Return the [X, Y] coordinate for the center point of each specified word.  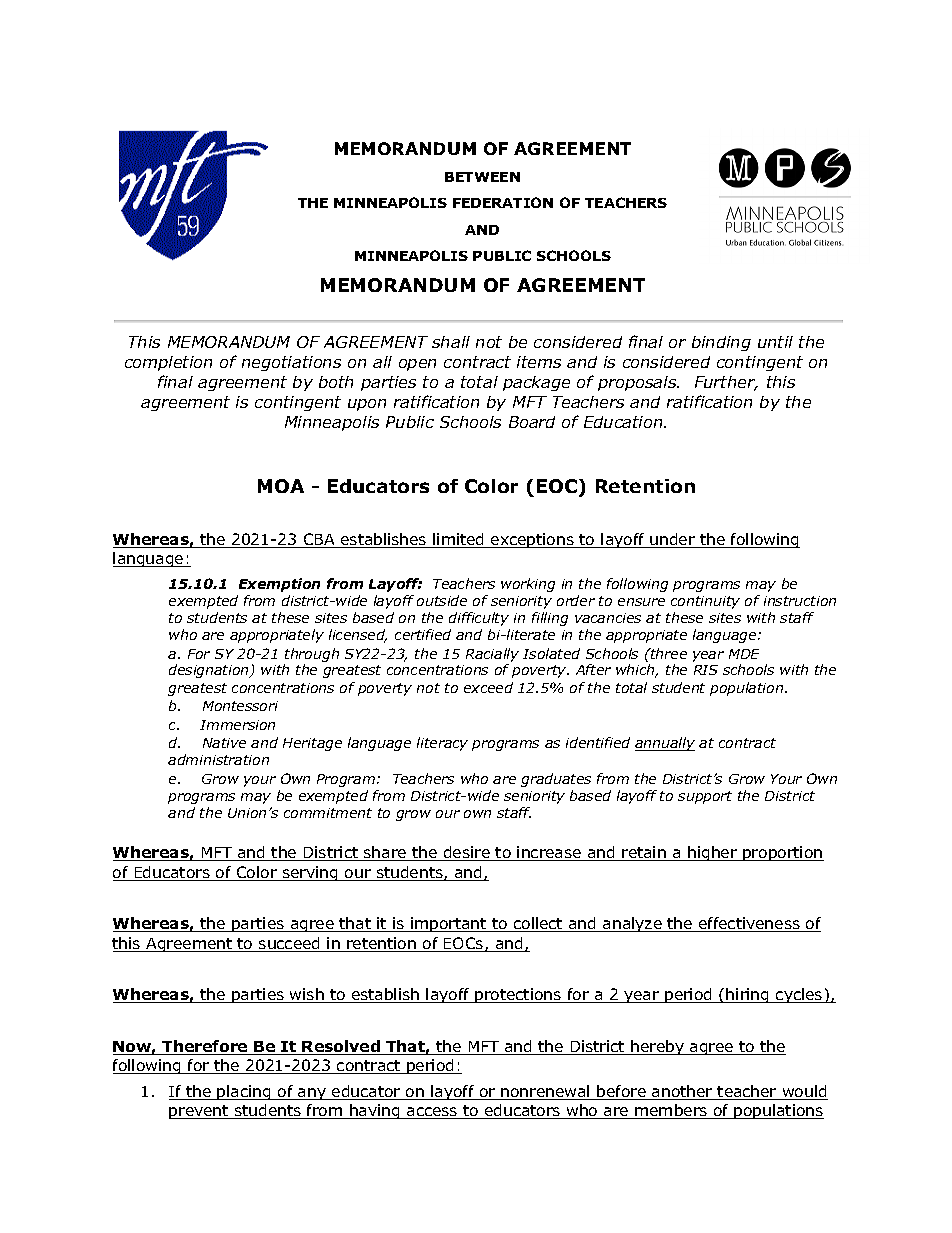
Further [726, 383]
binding [721, 343]
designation [210, 671]
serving [310, 873]
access [432, 1113]
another [682, 1092]
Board [532, 422]
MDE [744, 654]
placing [244, 1092]
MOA [281, 486]
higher [712, 853]
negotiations [291, 363]
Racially [492, 655]
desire [467, 853]
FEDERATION [503, 202]
